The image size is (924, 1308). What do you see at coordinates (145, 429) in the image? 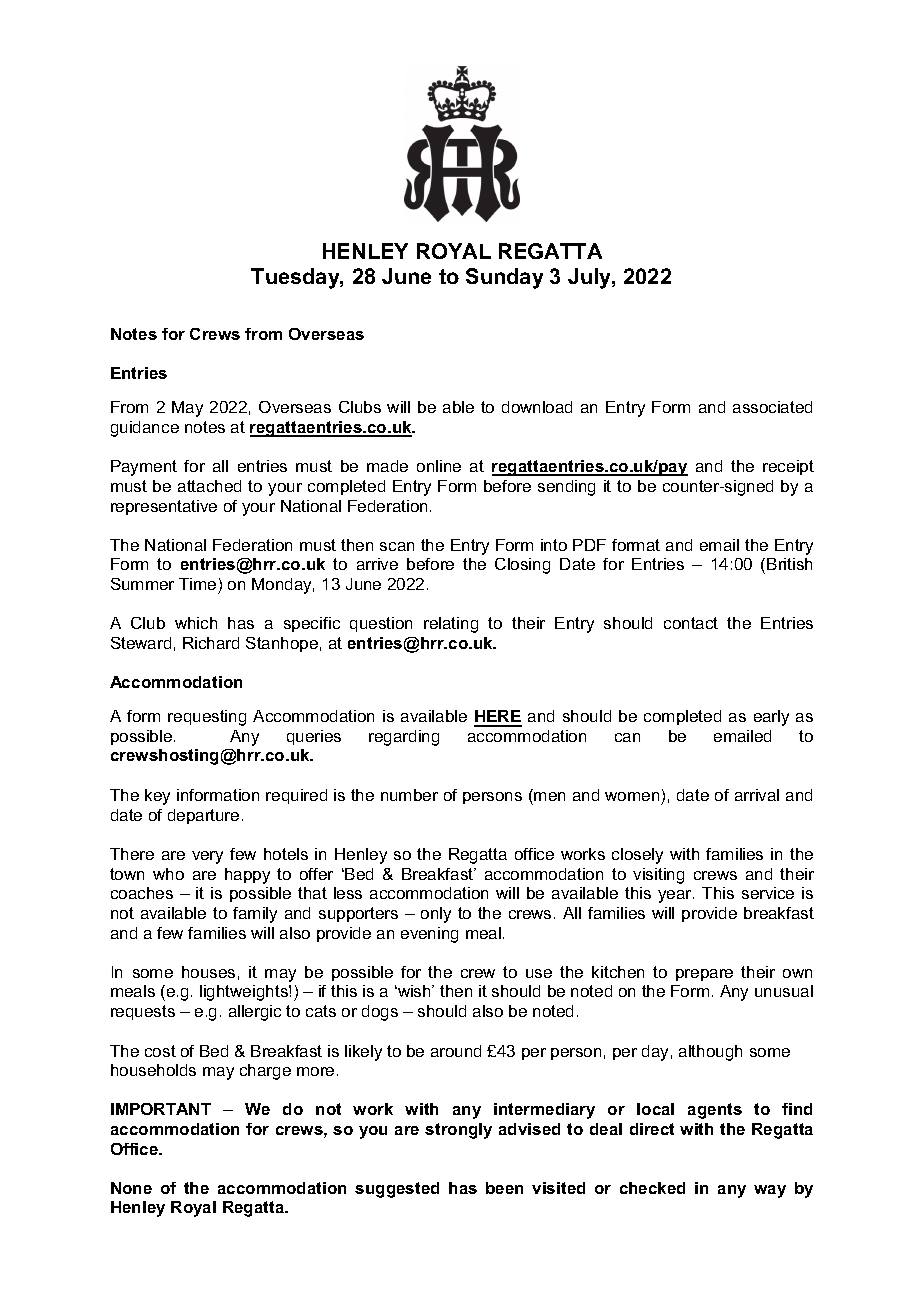
I see `guidance` at bounding box center [145, 429].
